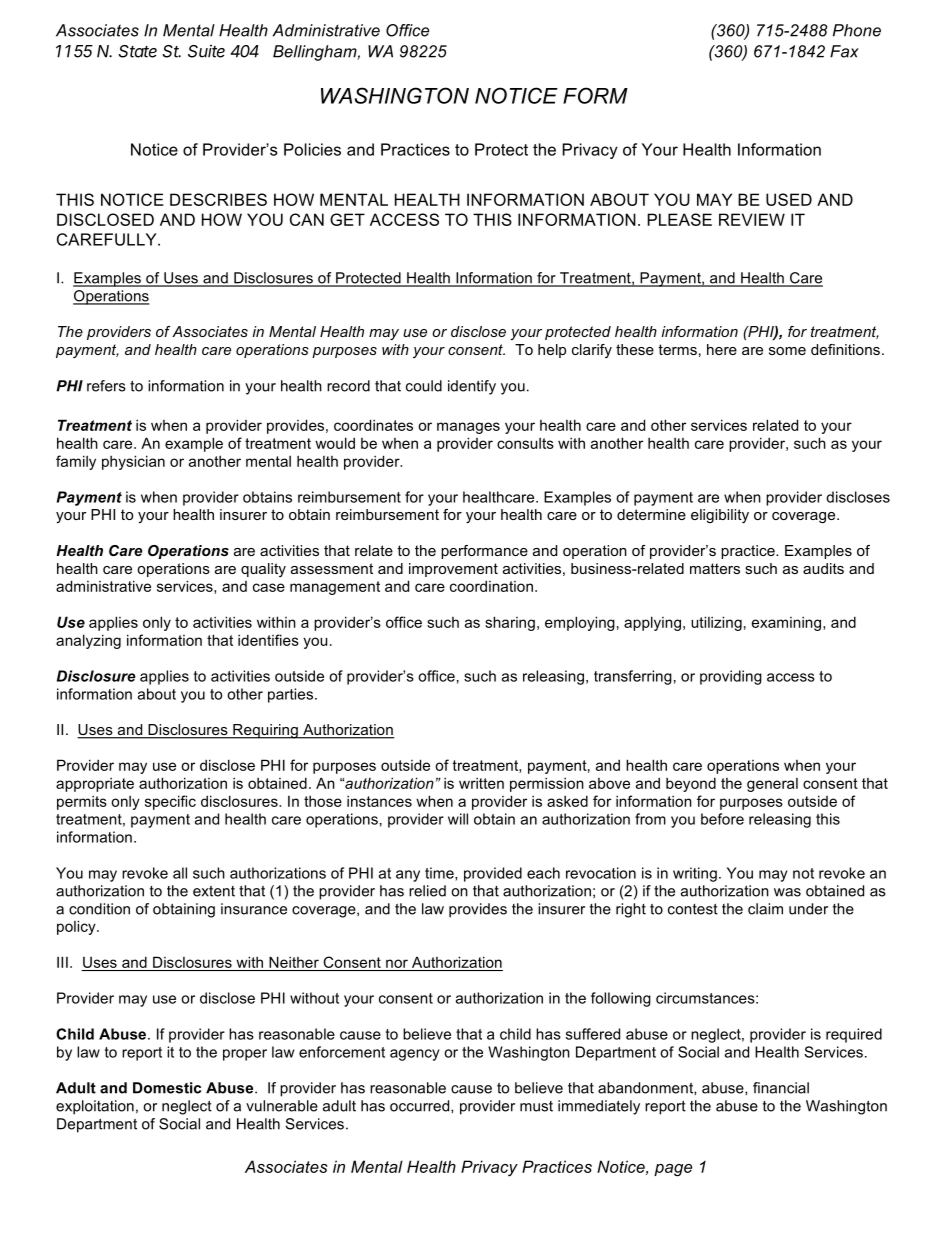  I want to click on financial, so click(781, 1088).
